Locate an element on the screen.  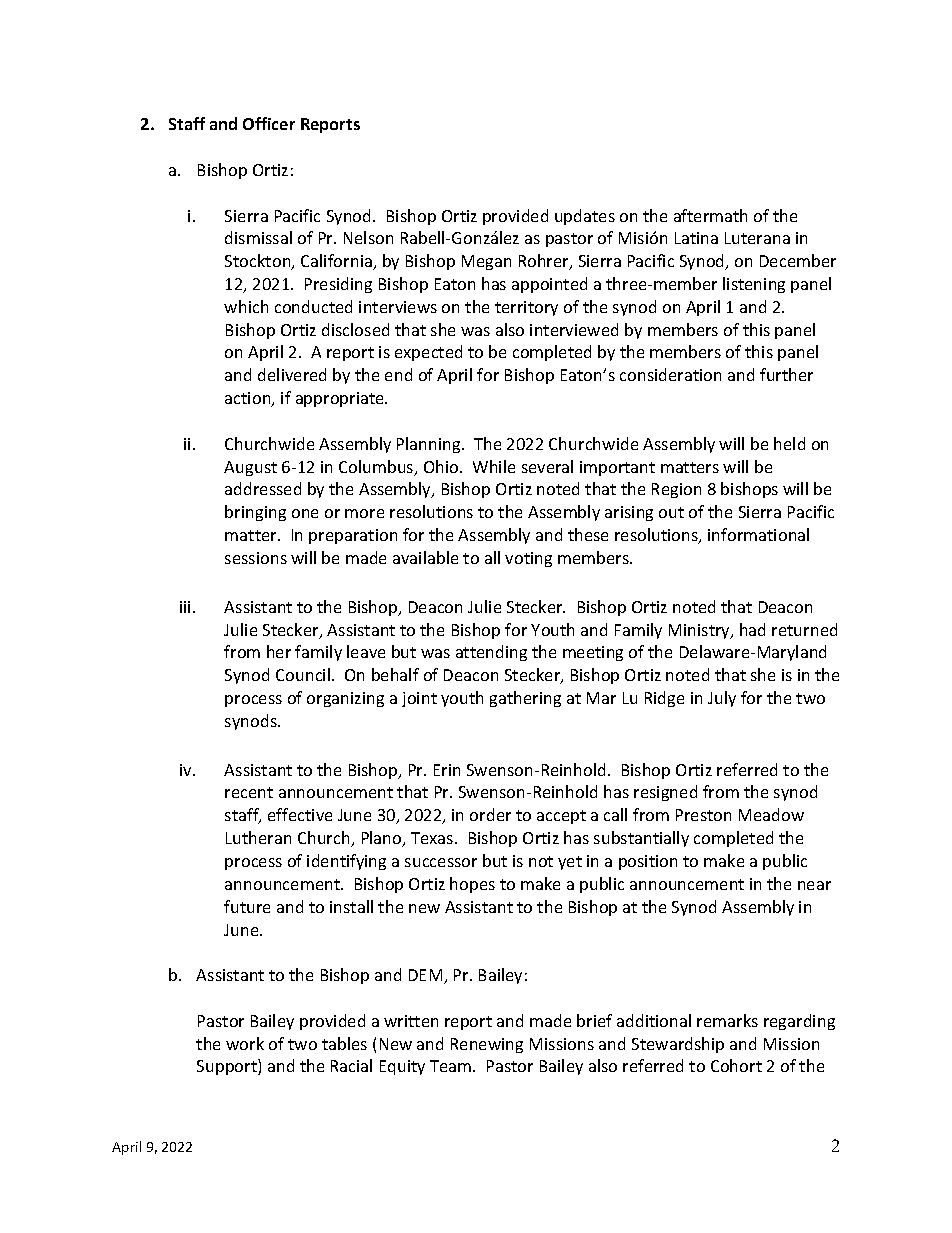
Officer is located at coordinates (269, 123).
